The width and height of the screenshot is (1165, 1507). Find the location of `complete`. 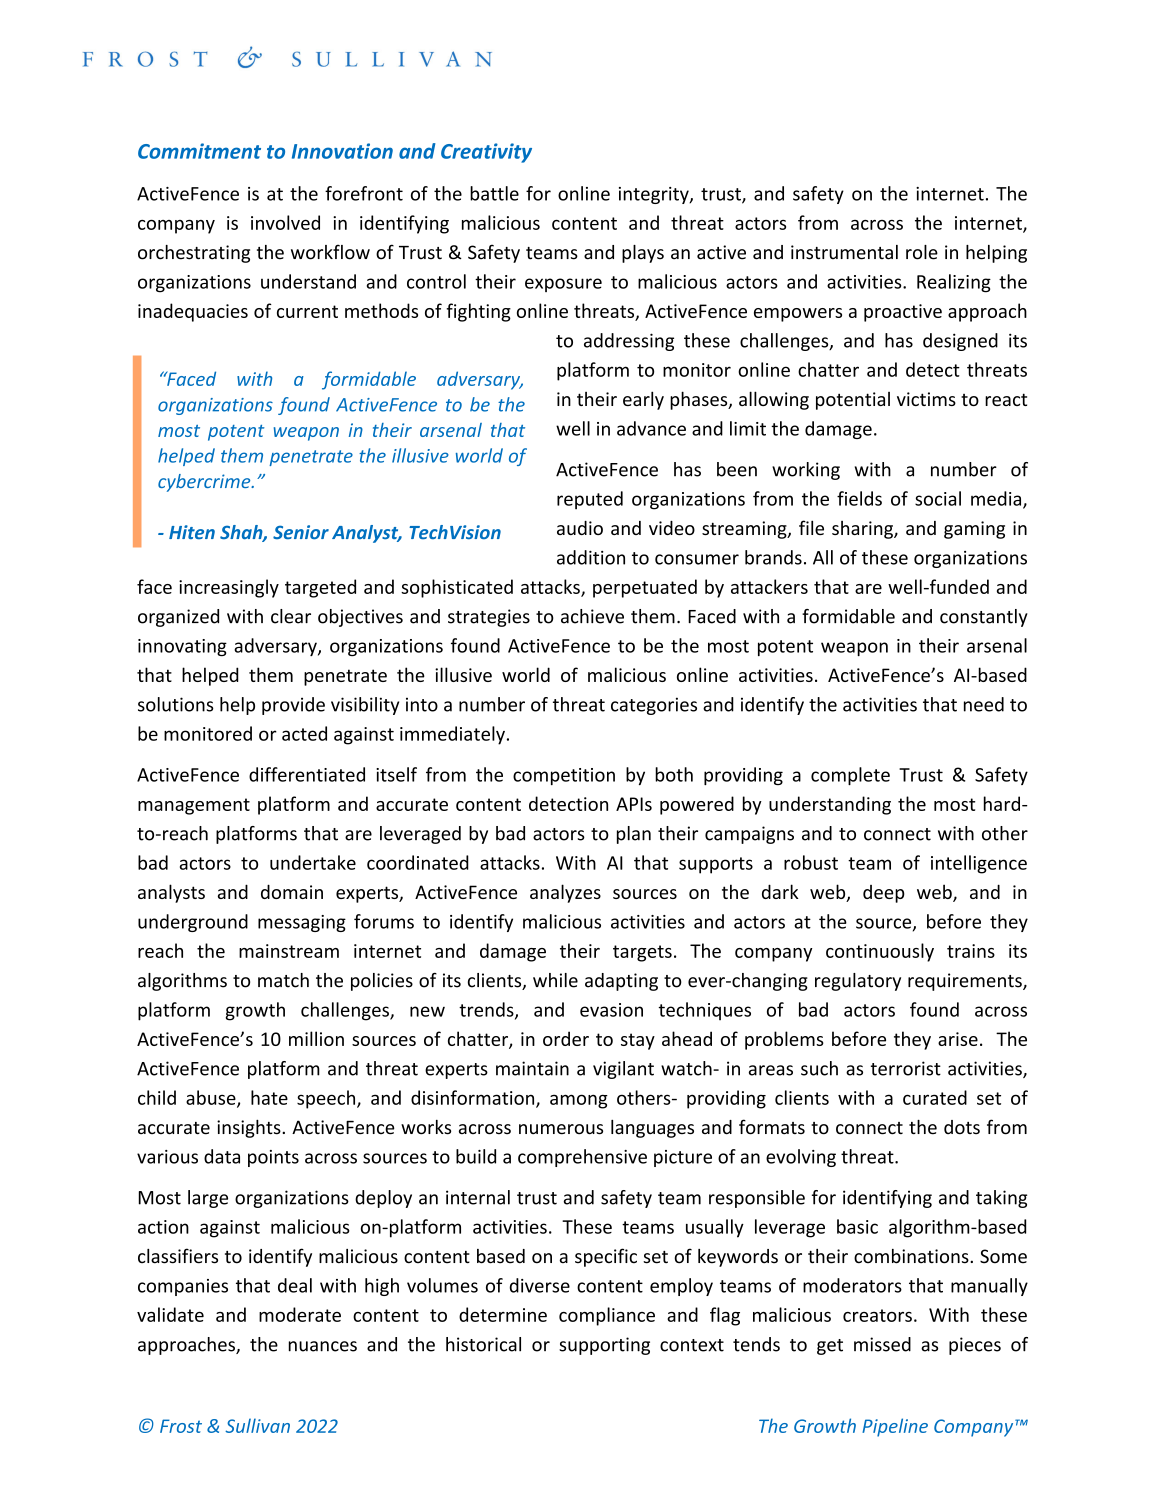

complete is located at coordinates (850, 776).
